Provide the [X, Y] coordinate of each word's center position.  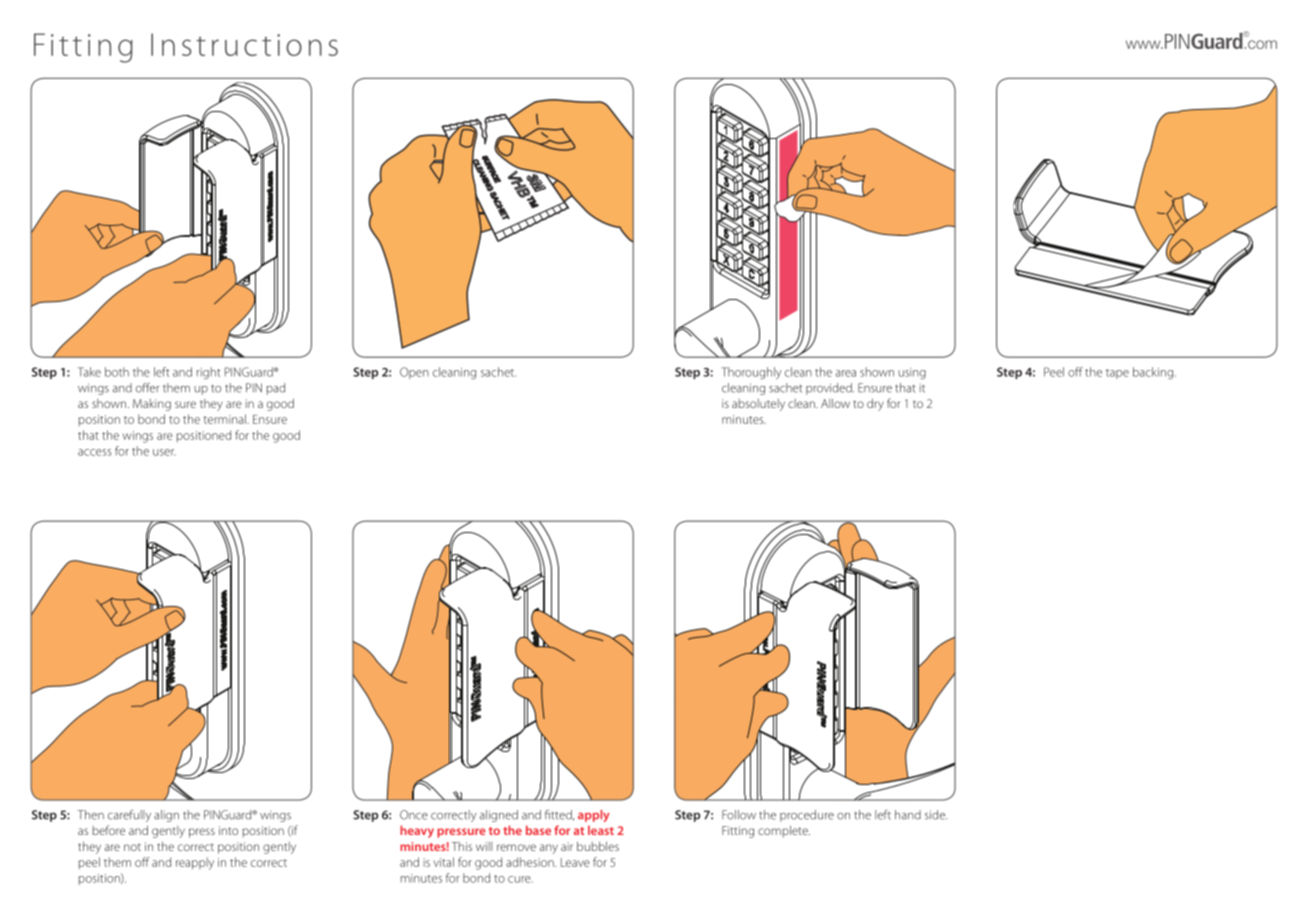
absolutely [758, 405]
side [936, 815]
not [132, 847]
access [94, 452]
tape [1117, 374]
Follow [739, 815]
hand [908, 815]
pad [275, 389]
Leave [575, 862]
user [164, 452]
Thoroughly [751, 373]
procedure [807, 816]
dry [875, 404]
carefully [129, 816]
